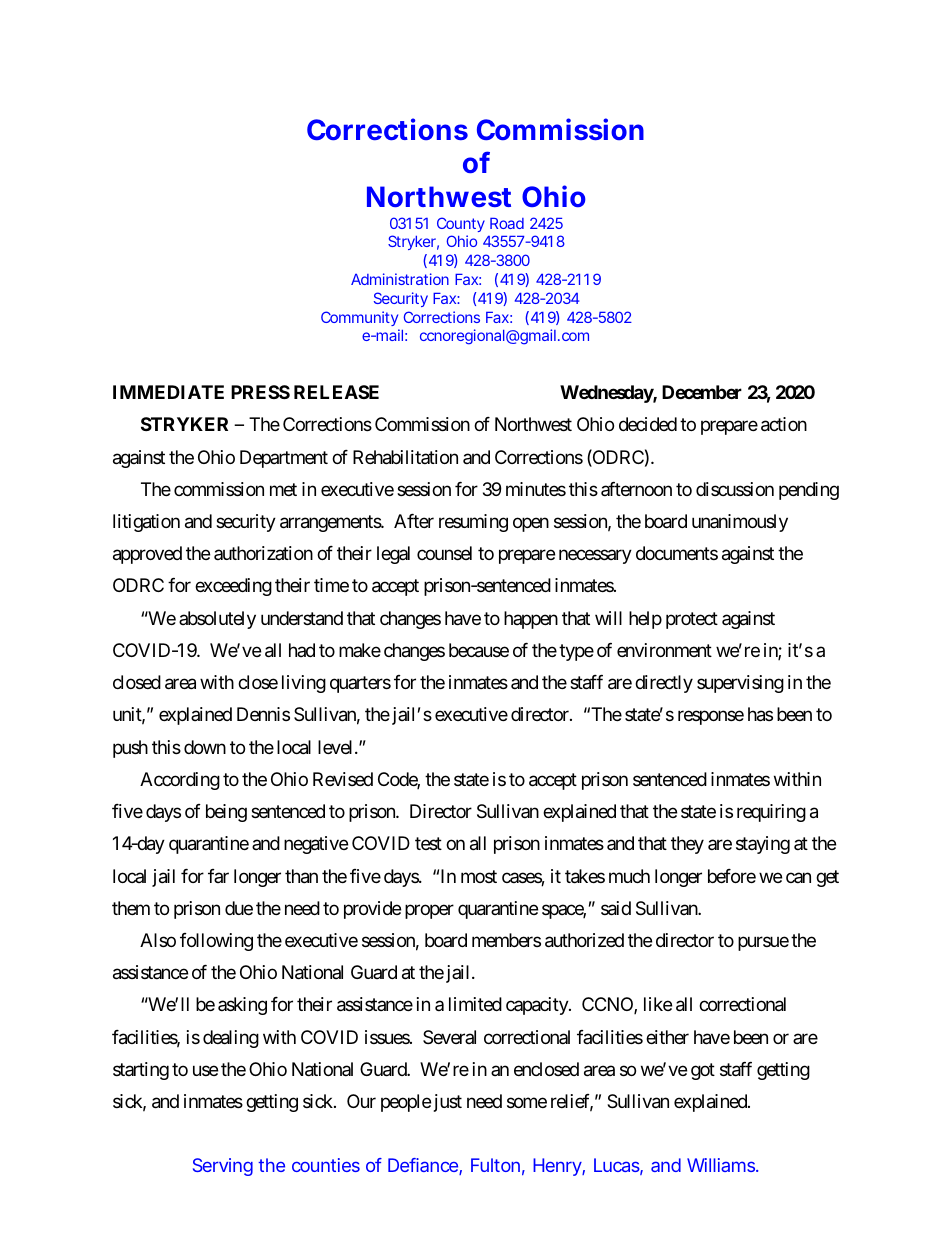 This document has height=1233, width=952. What do you see at coordinates (461, 224) in the document?
I see `County` at bounding box center [461, 224].
